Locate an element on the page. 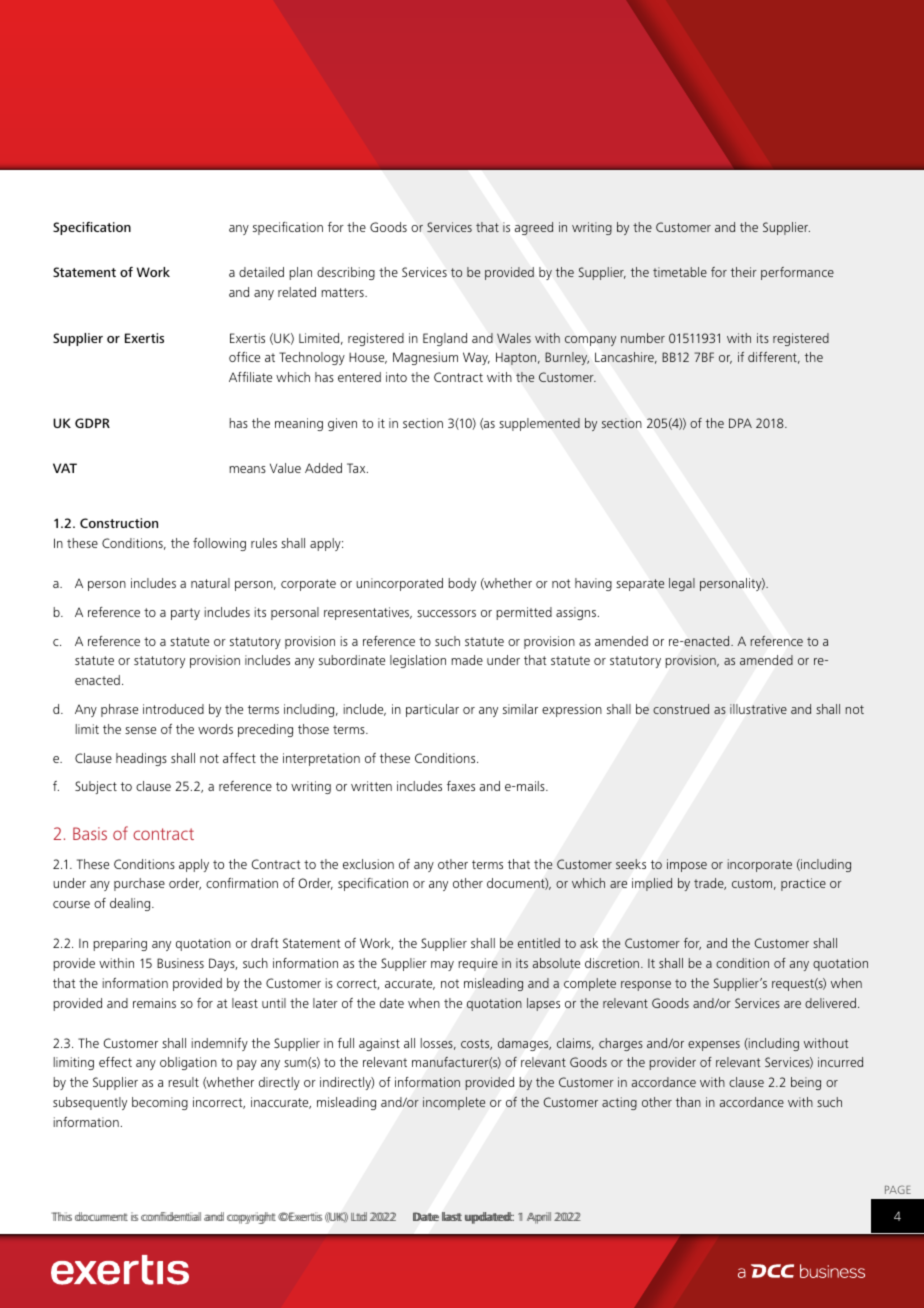 The image size is (924, 1308). PAGE is located at coordinates (898, 1189).
